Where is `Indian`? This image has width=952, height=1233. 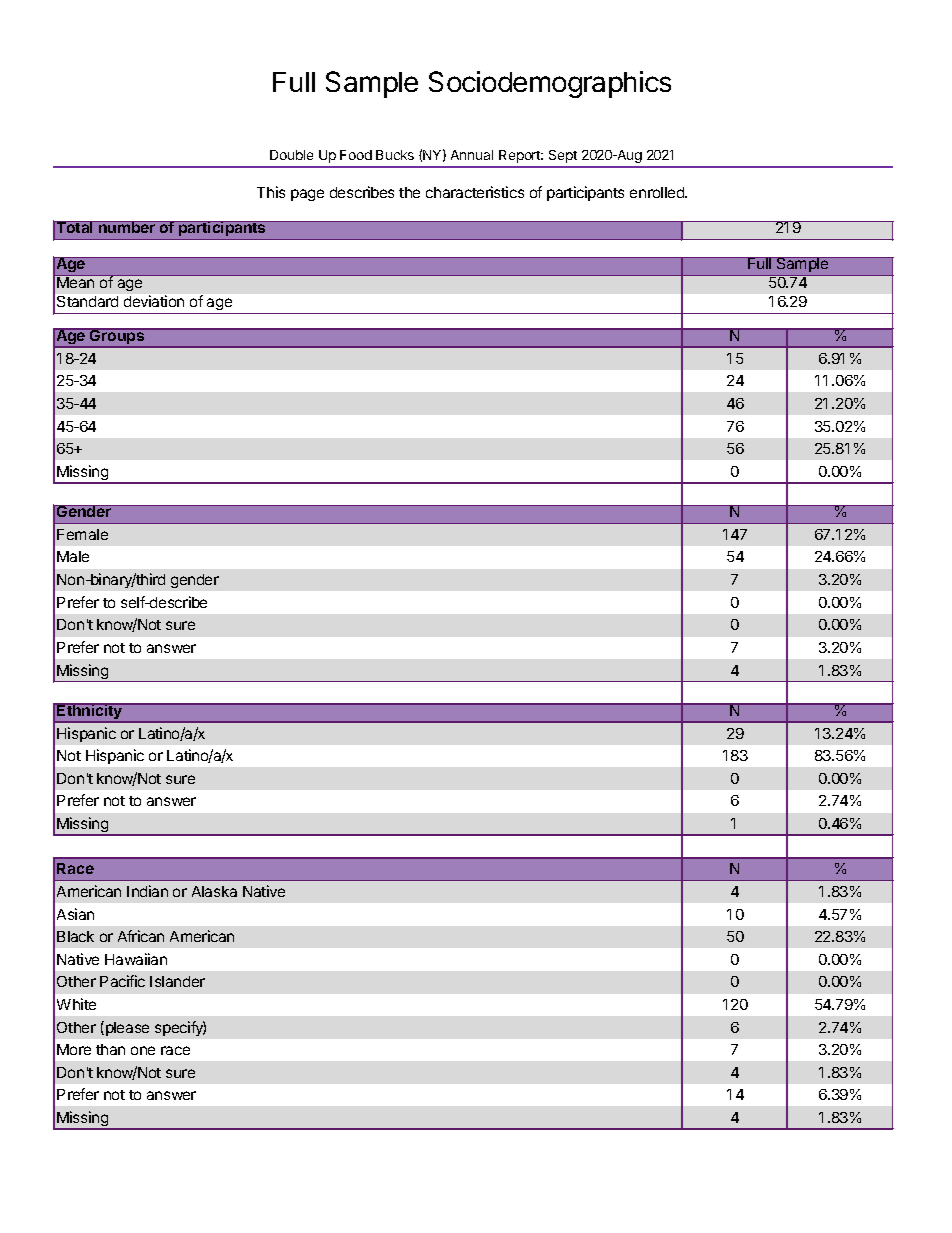 Indian is located at coordinates (147, 891).
